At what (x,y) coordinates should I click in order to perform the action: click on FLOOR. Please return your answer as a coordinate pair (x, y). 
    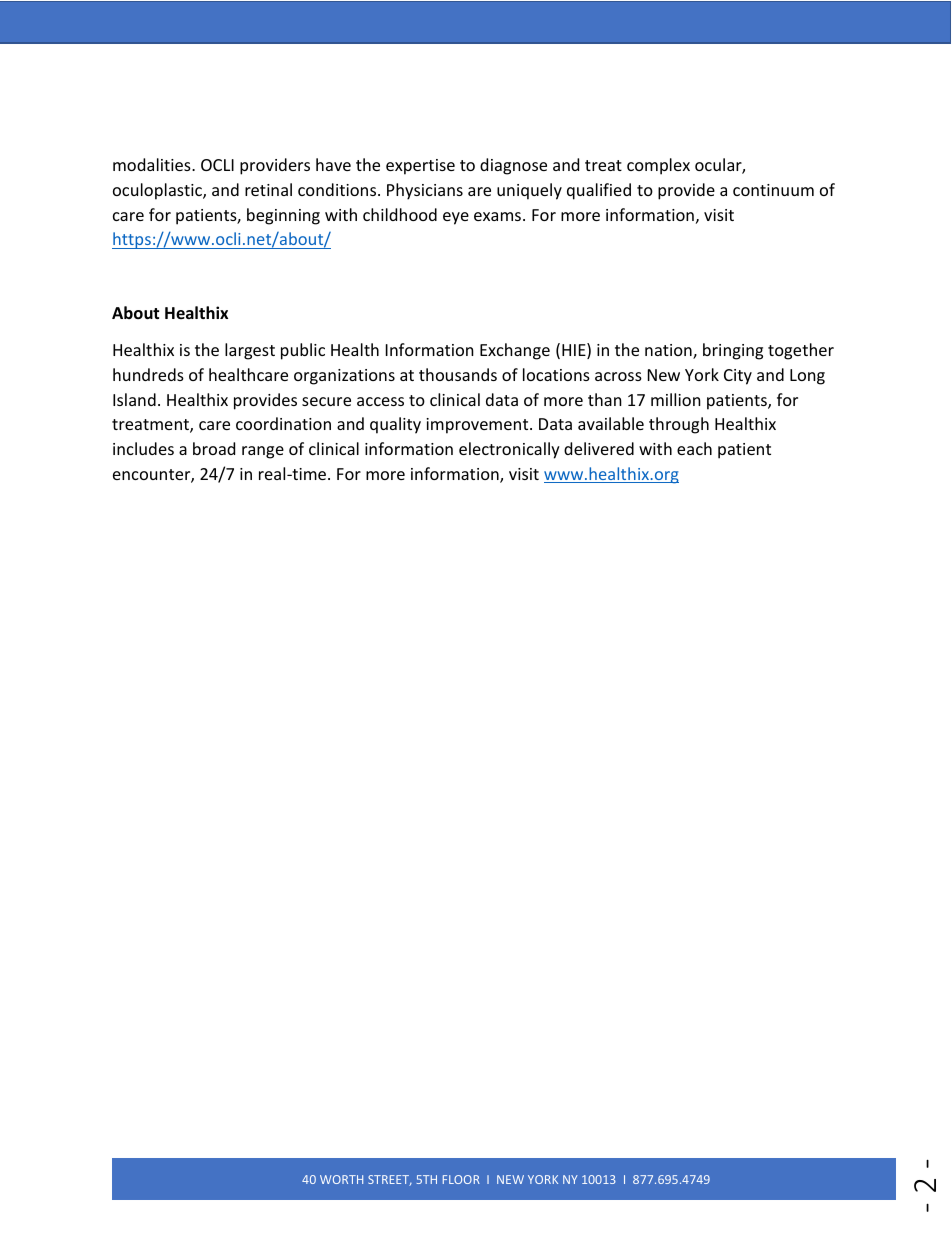
    Looking at the image, I should click on (461, 1179).
